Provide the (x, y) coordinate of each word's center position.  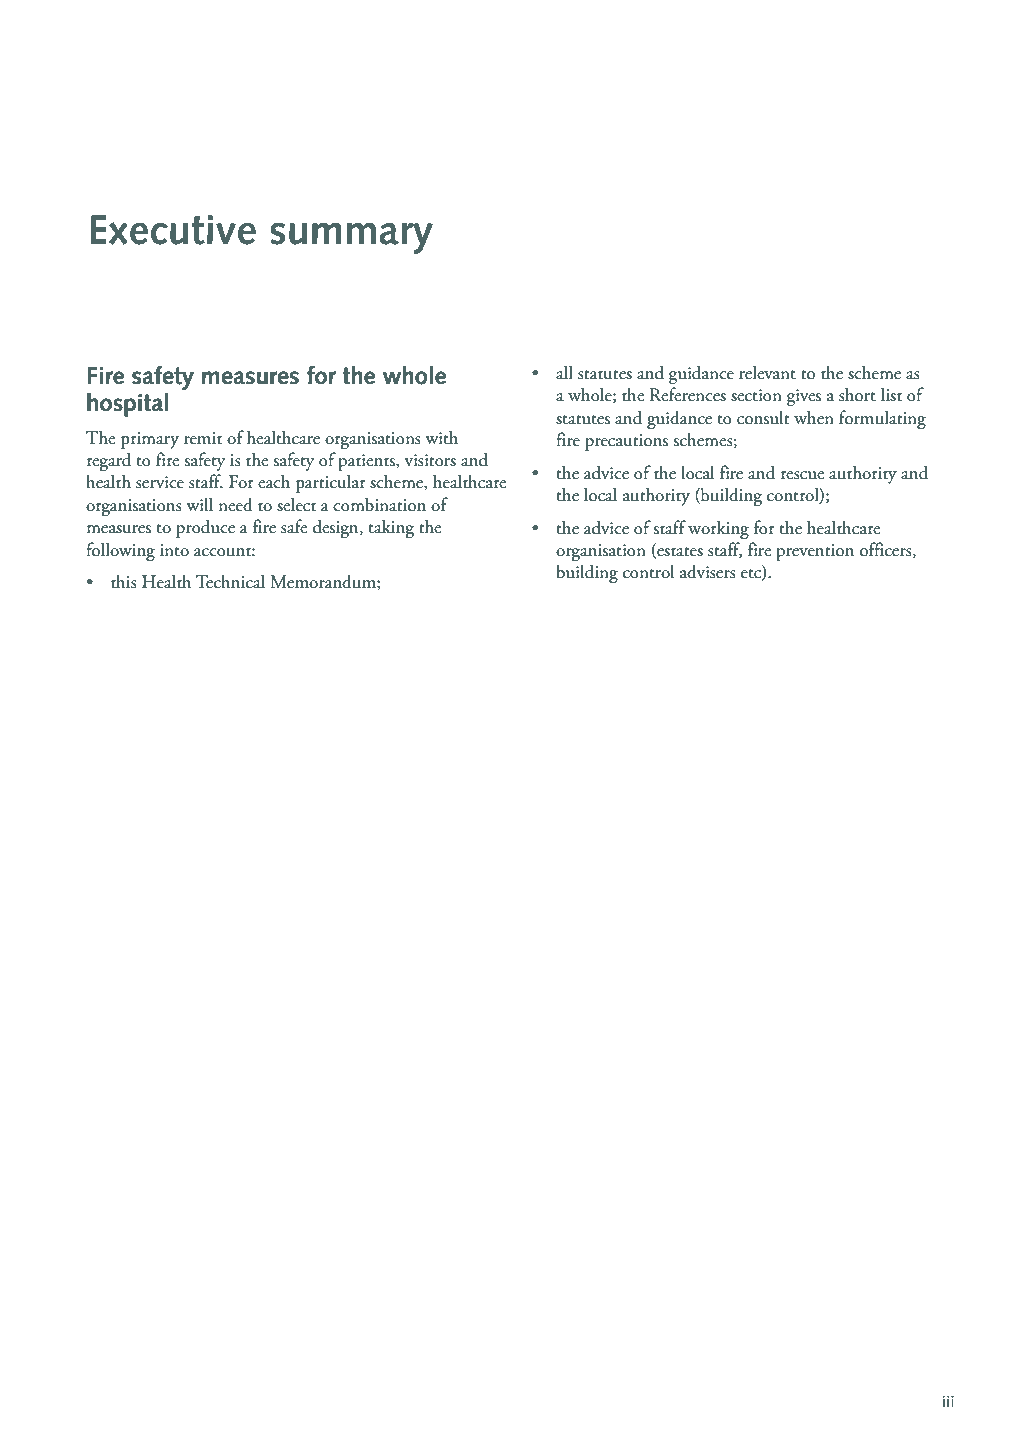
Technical (230, 581)
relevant (767, 372)
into (174, 550)
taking (391, 528)
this (124, 581)
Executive (173, 230)
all (564, 372)
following (120, 551)
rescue (803, 475)
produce (205, 528)
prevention (815, 552)
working (718, 529)
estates (679, 553)
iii (948, 1401)
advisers (708, 571)
